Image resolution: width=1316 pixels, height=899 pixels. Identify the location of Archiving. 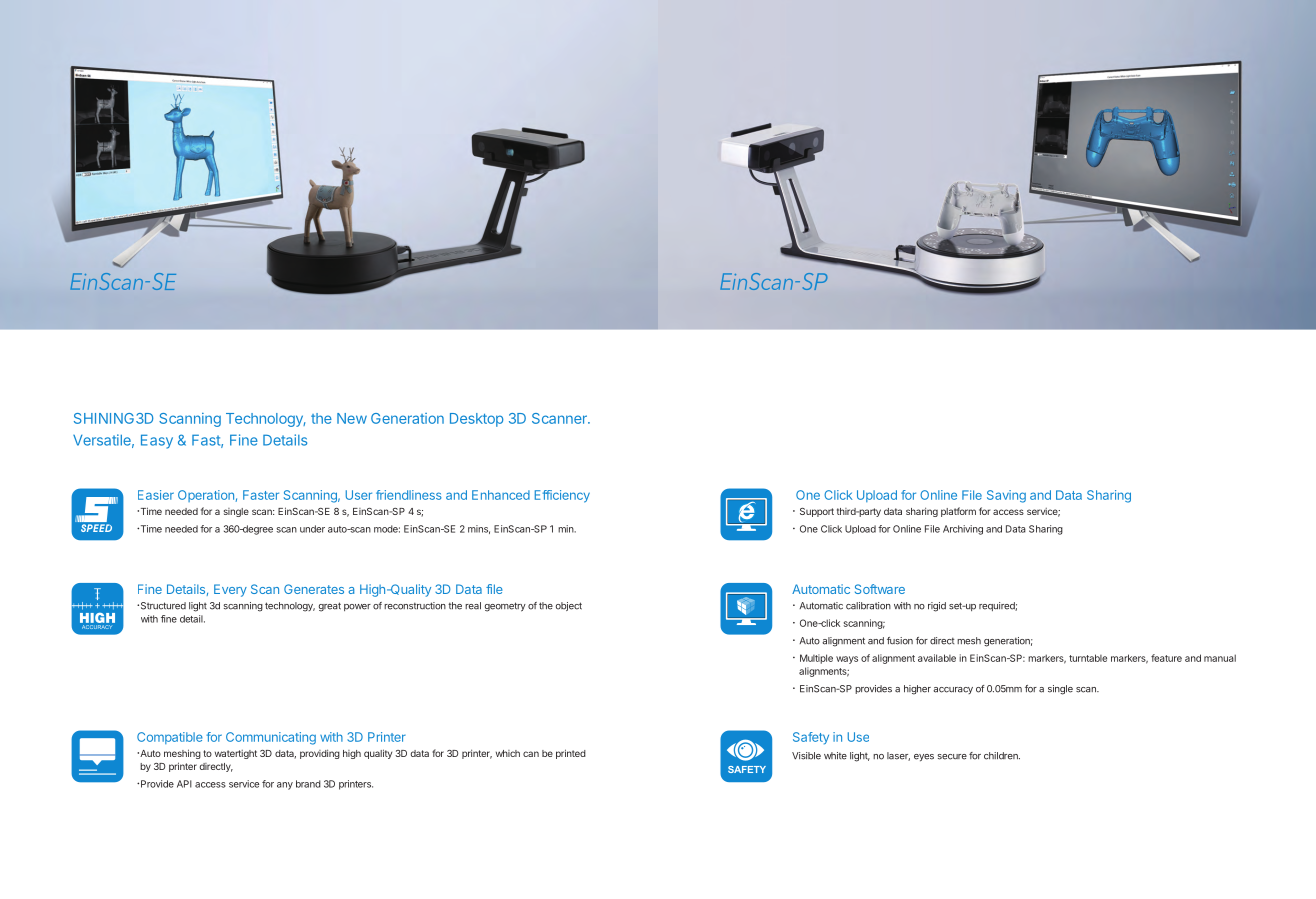
(963, 530).
